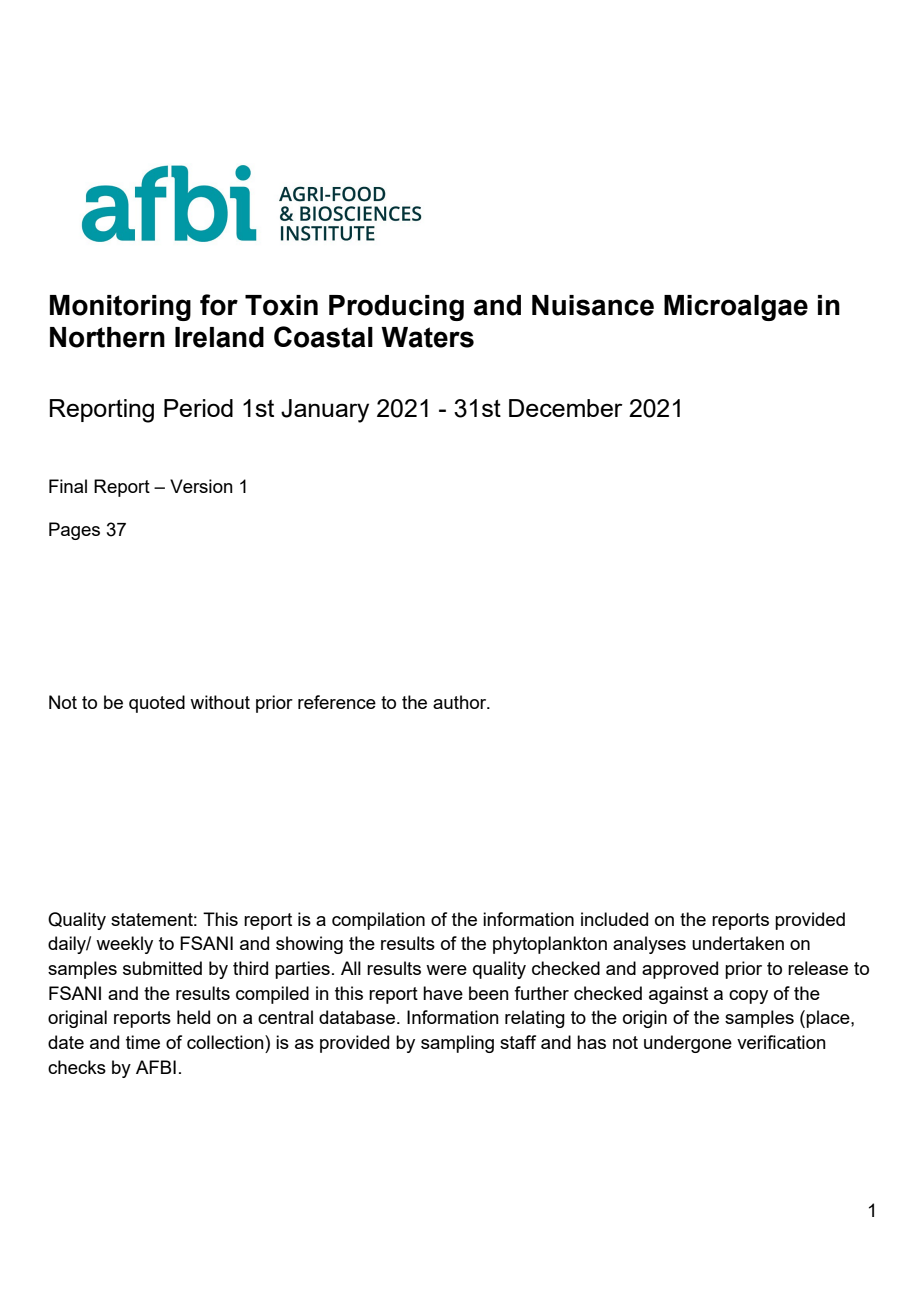 This page has height=1308, width=924. Describe the element at coordinates (143, 1042) in the page. I see `time` at that location.
